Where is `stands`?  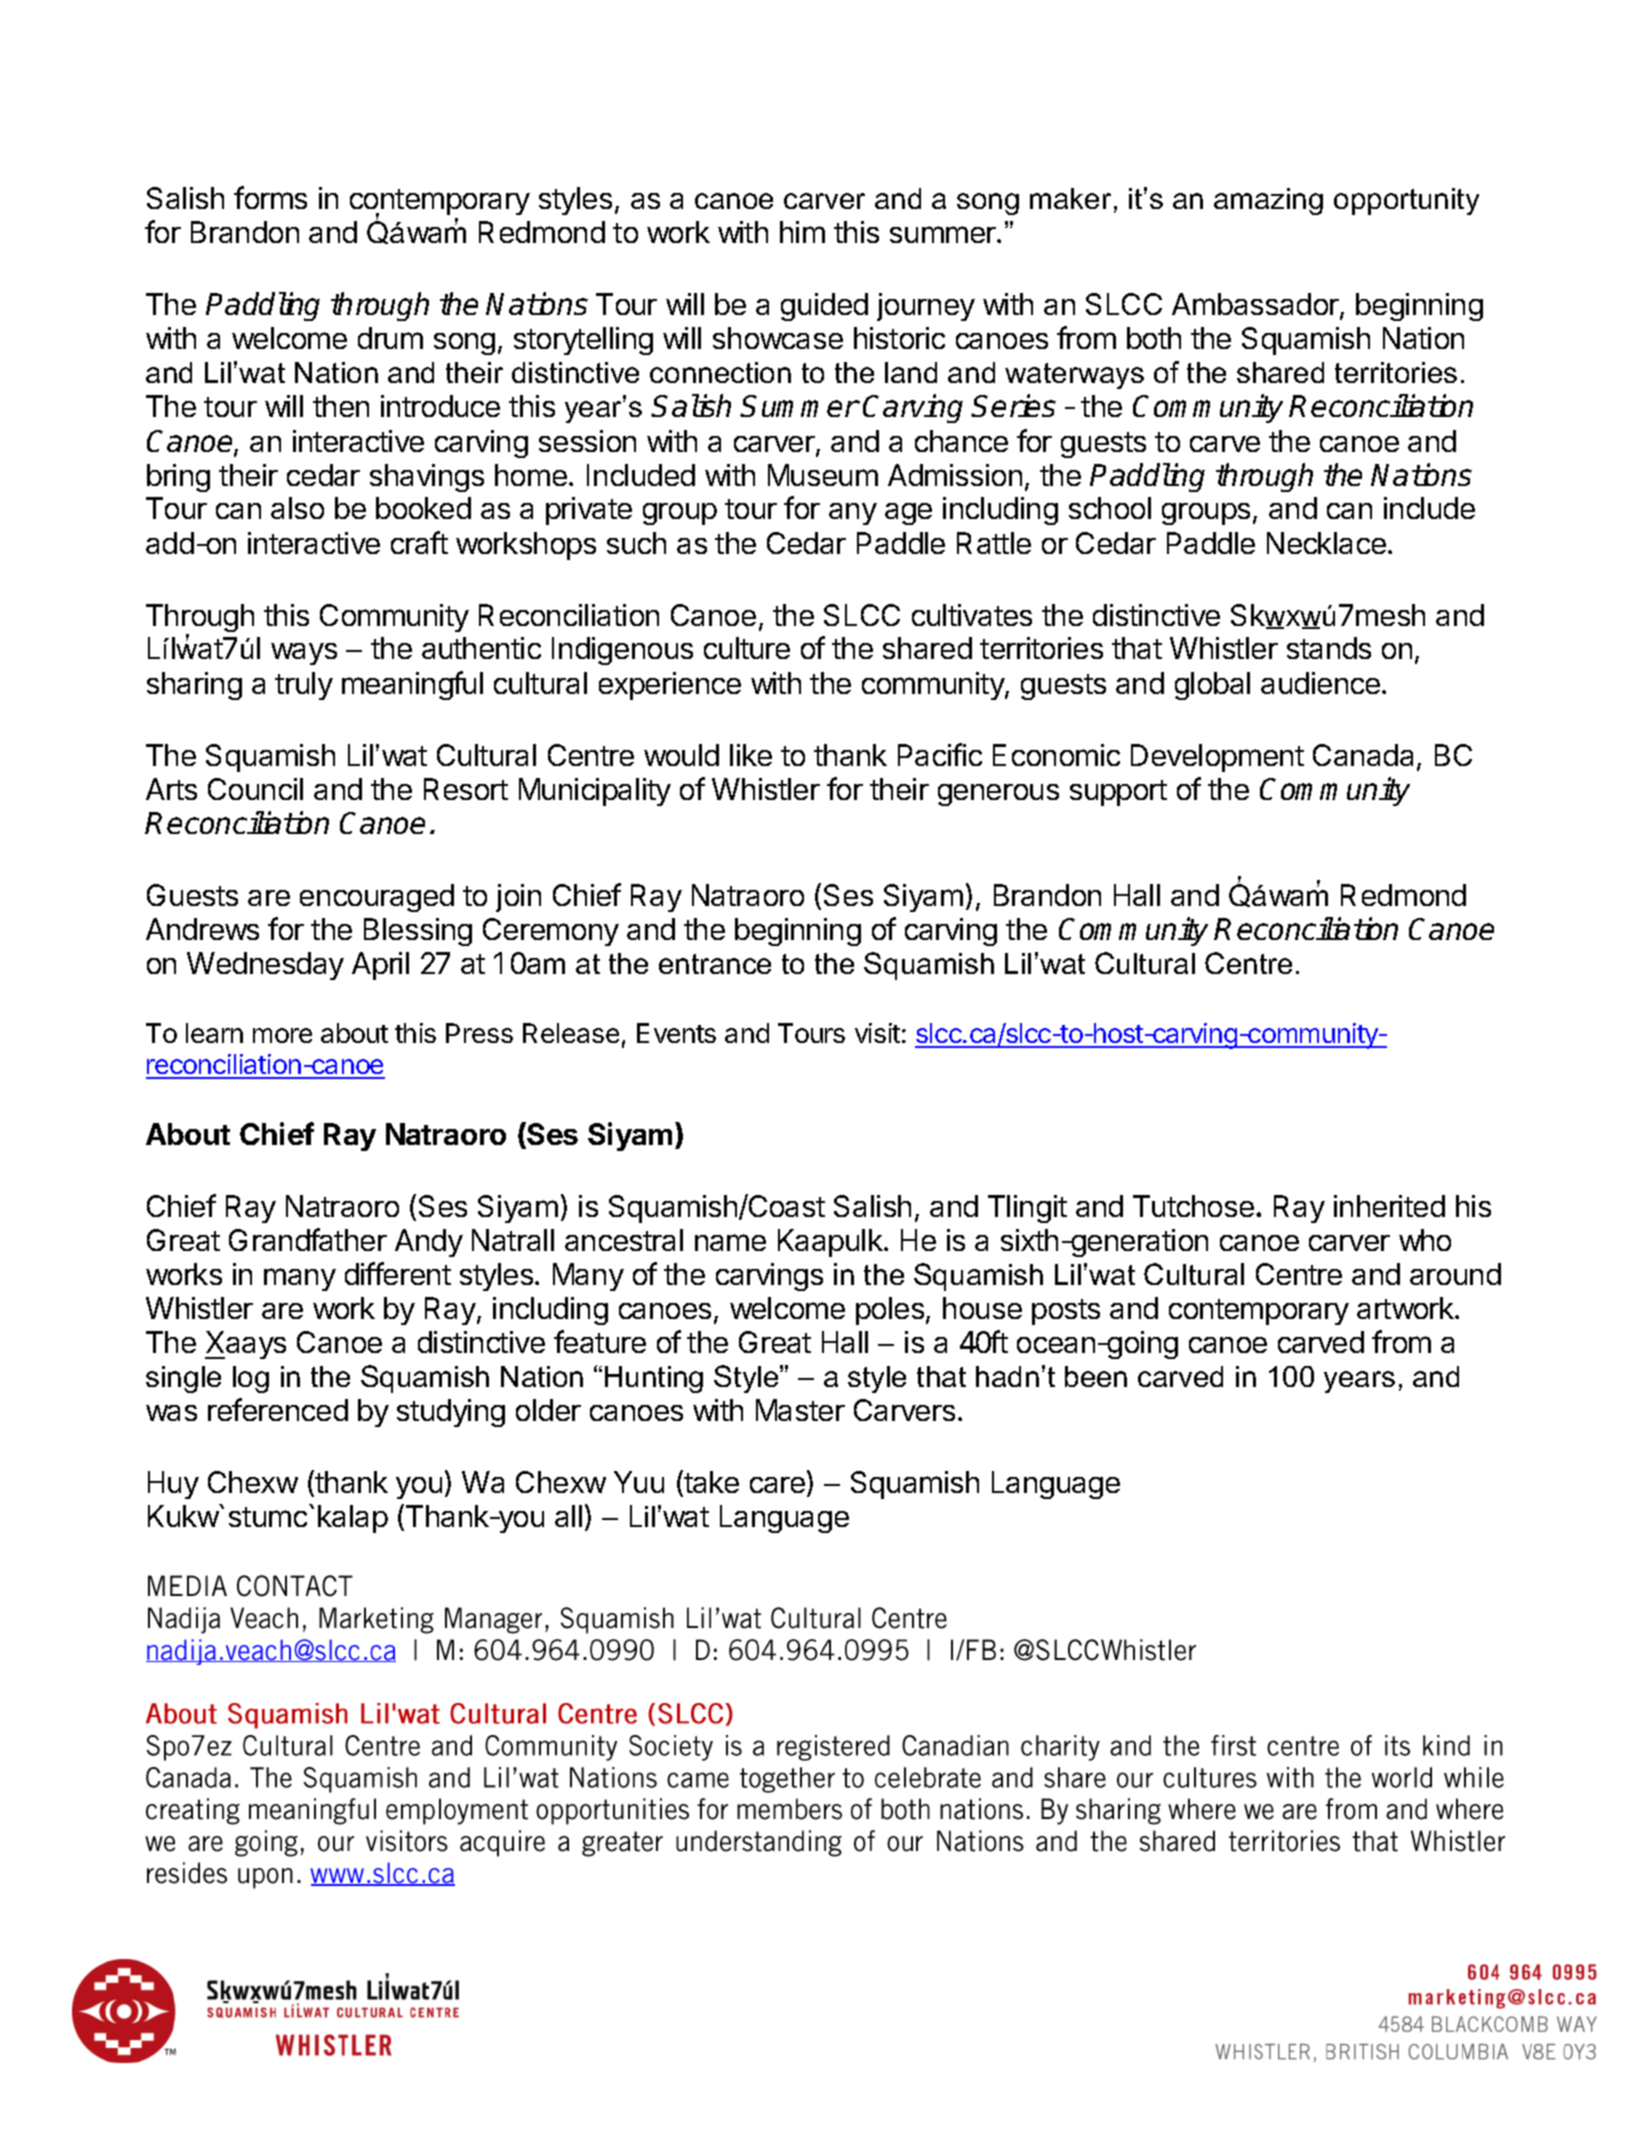
stands is located at coordinates (1329, 648).
